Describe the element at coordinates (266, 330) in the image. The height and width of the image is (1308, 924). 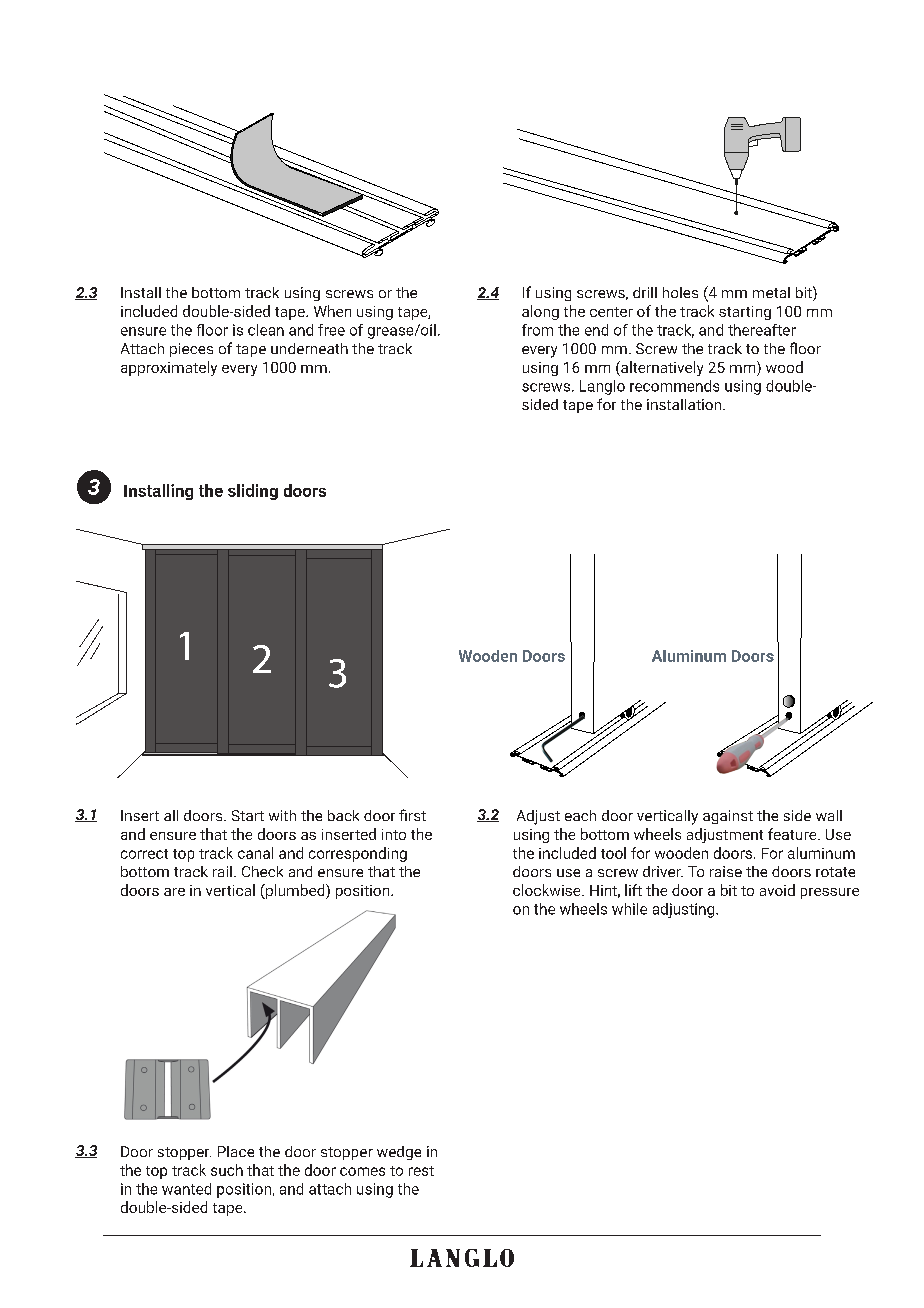
I see `clean` at that location.
